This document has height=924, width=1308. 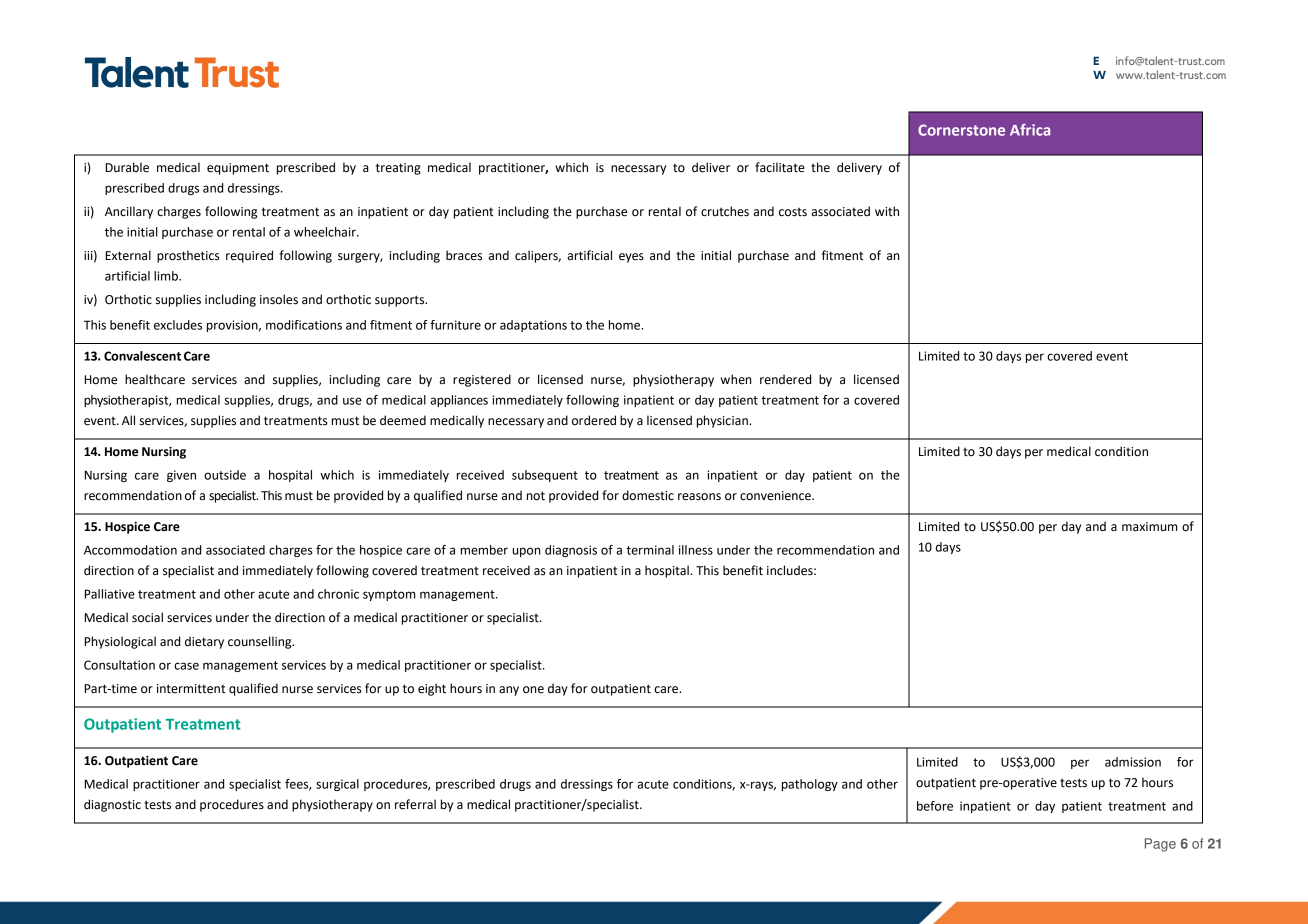 I want to click on when, so click(x=736, y=379).
